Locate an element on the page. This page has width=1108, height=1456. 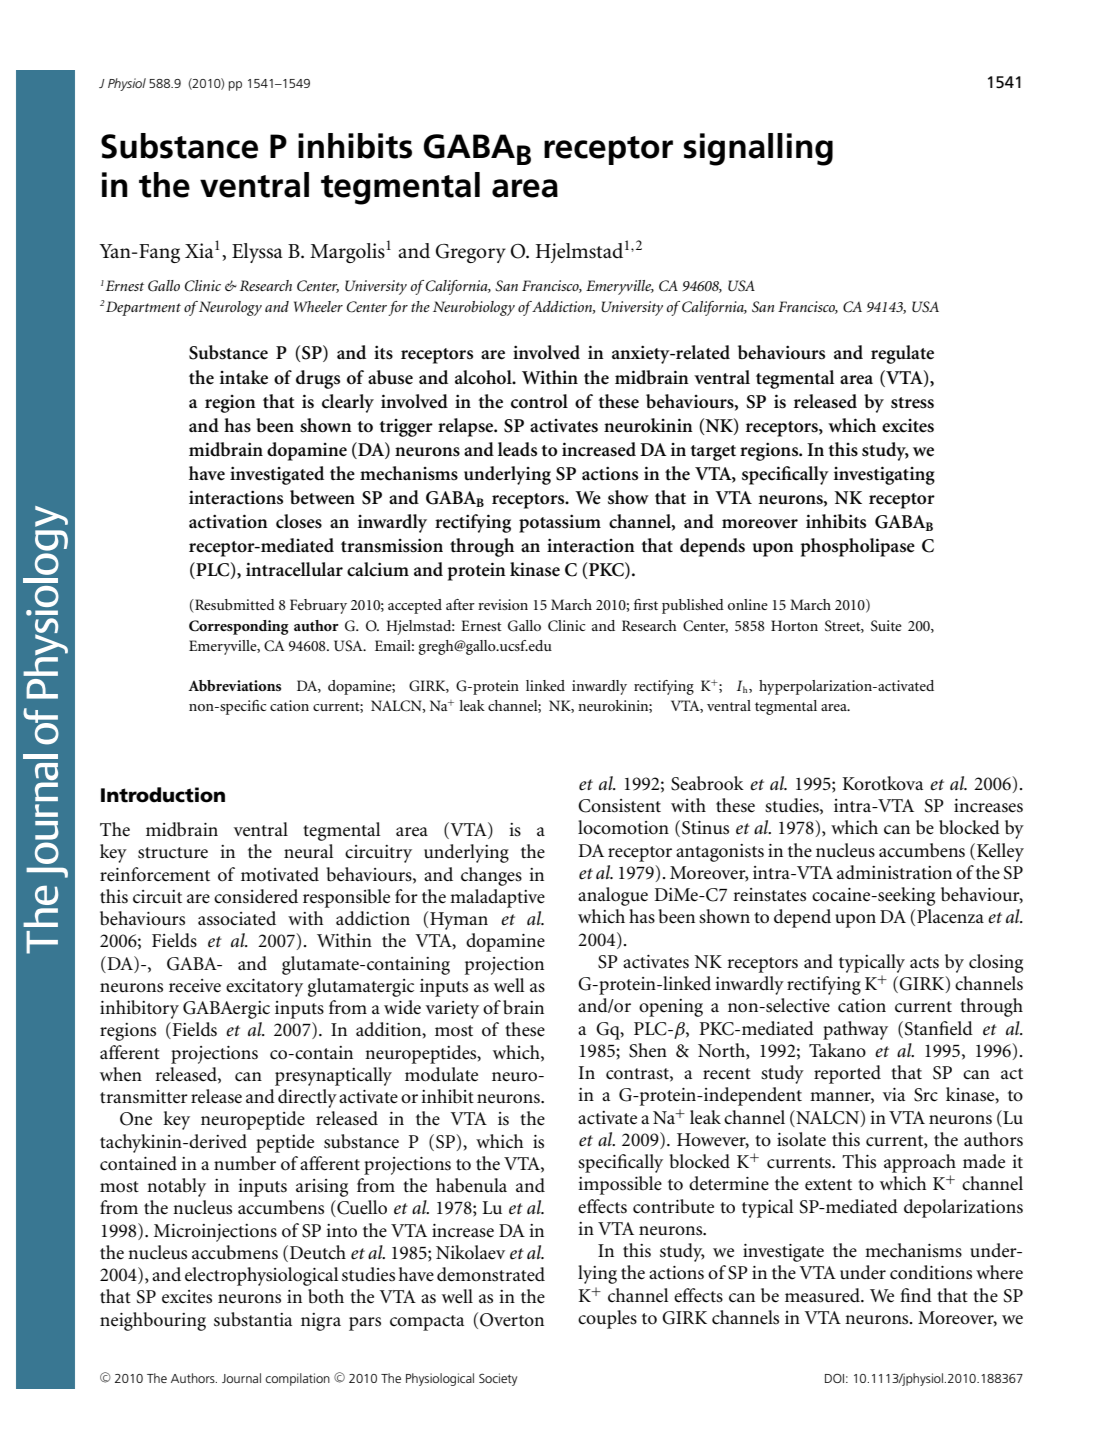
Gregory is located at coordinates (471, 253).
